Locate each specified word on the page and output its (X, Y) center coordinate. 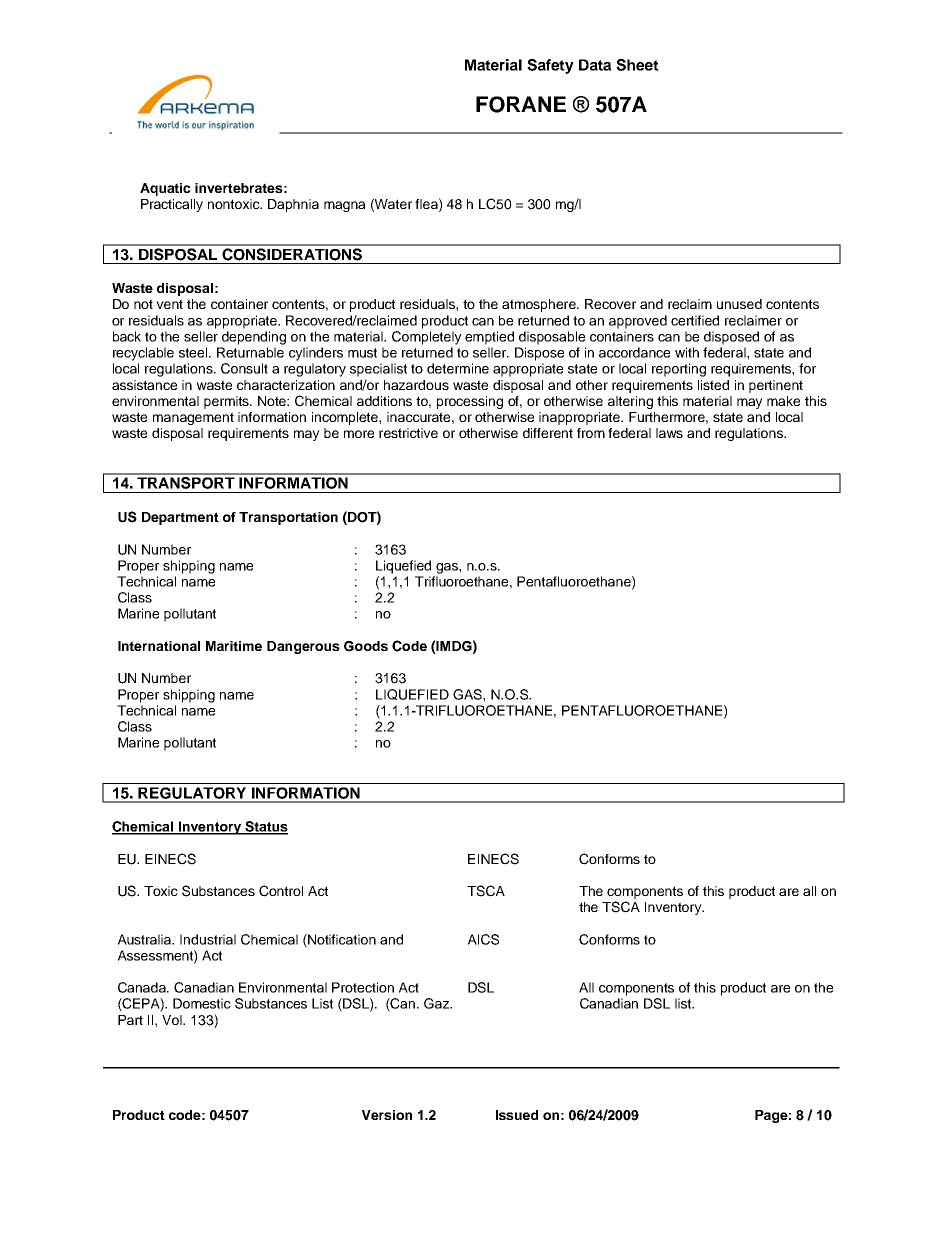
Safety (550, 66)
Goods (366, 646)
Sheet (637, 65)
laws (669, 433)
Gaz (438, 1003)
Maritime (234, 646)
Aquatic (165, 189)
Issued (517, 1115)
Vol (173, 1020)
